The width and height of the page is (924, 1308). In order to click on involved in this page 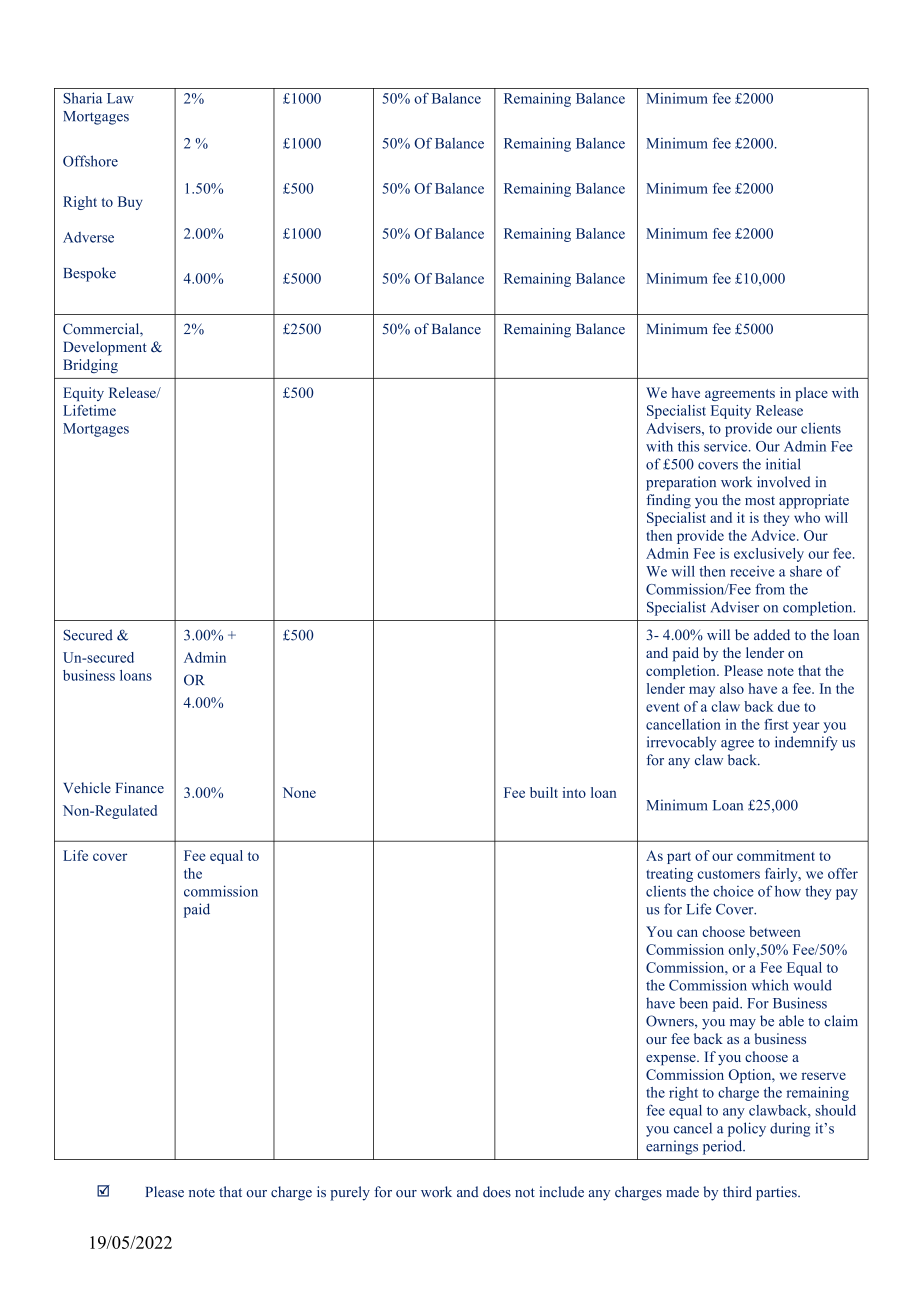, I will do `click(784, 482)`.
